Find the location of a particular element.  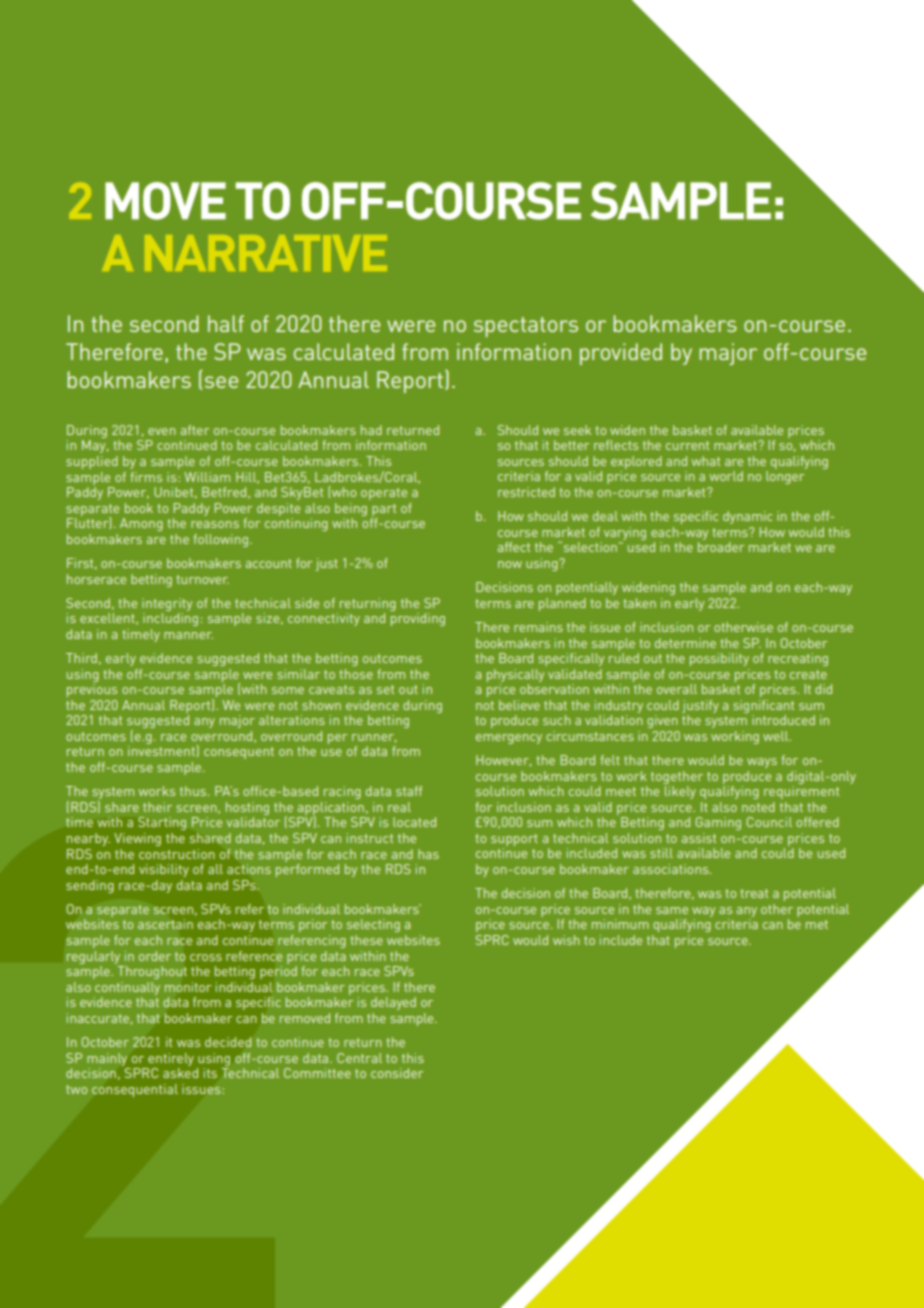

Central is located at coordinates (359, 1058).
